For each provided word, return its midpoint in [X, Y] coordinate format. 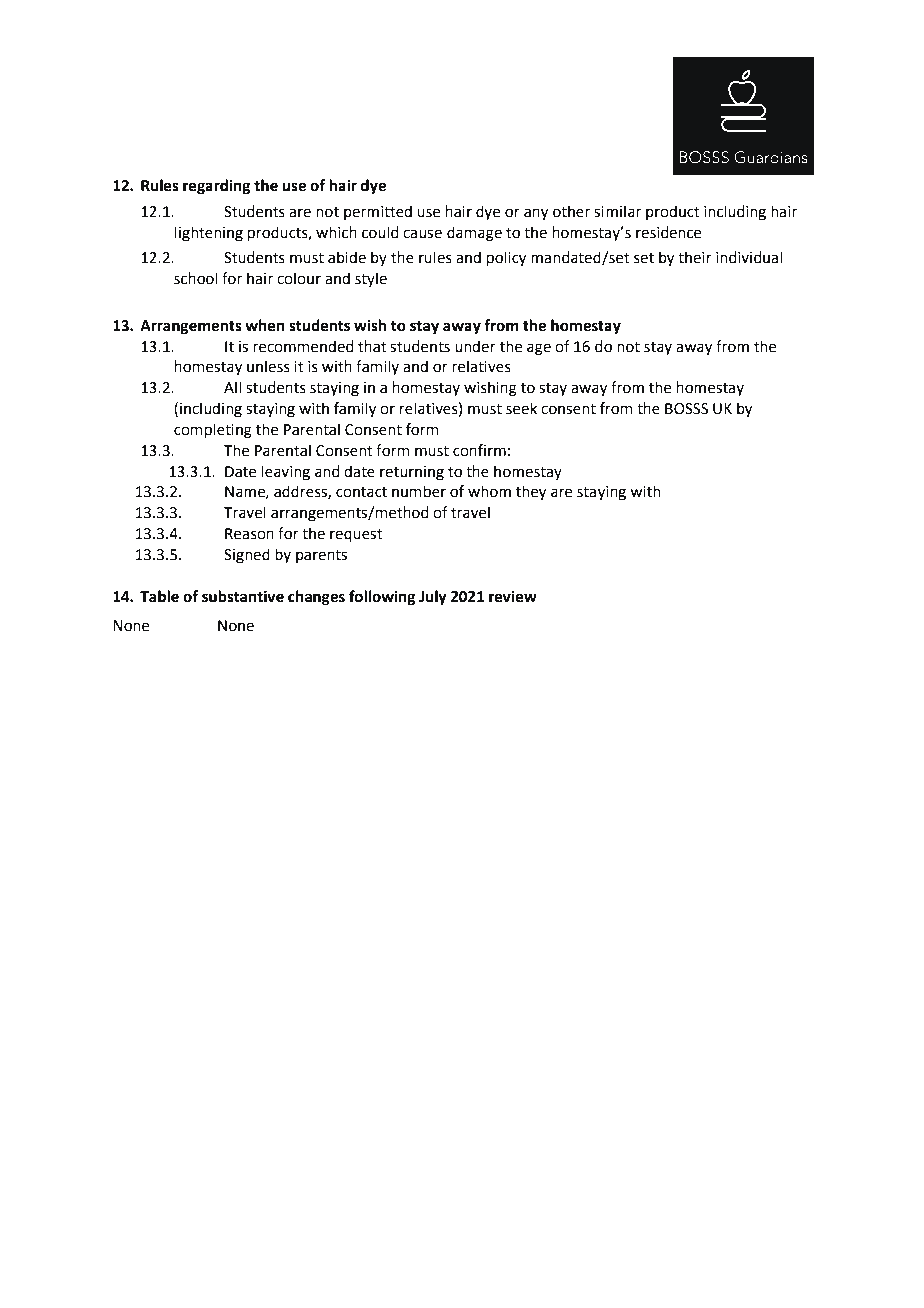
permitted [378, 212]
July [433, 598]
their [695, 257]
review [513, 596]
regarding [216, 187]
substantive [243, 596]
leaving [286, 473]
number [419, 491]
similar [617, 211]
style [371, 279]
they [531, 493]
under [475, 346]
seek [521, 408]
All [232, 387]
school [195, 278]
